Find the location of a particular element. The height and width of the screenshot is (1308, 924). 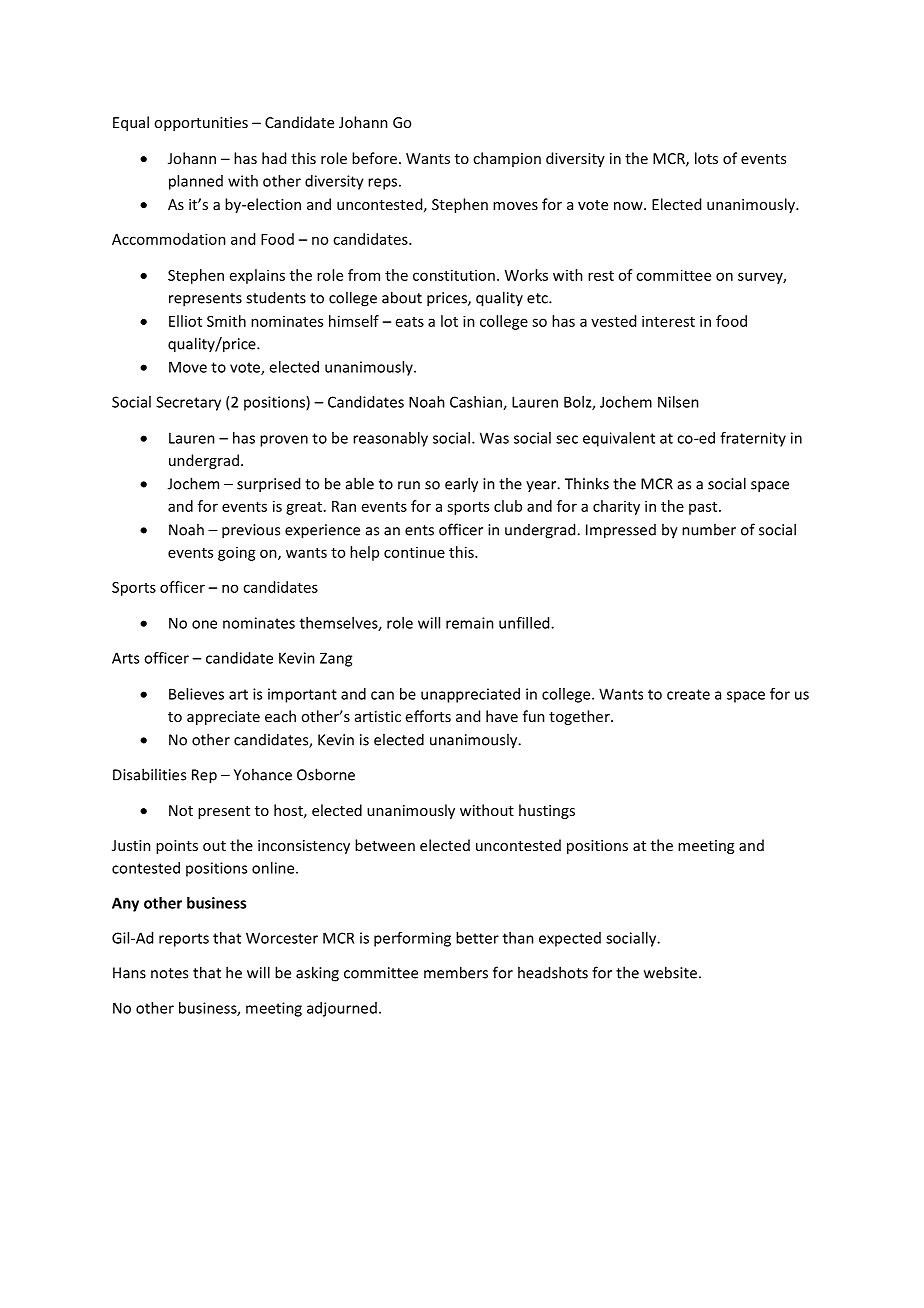

opportunities is located at coordinates (201, 124).
